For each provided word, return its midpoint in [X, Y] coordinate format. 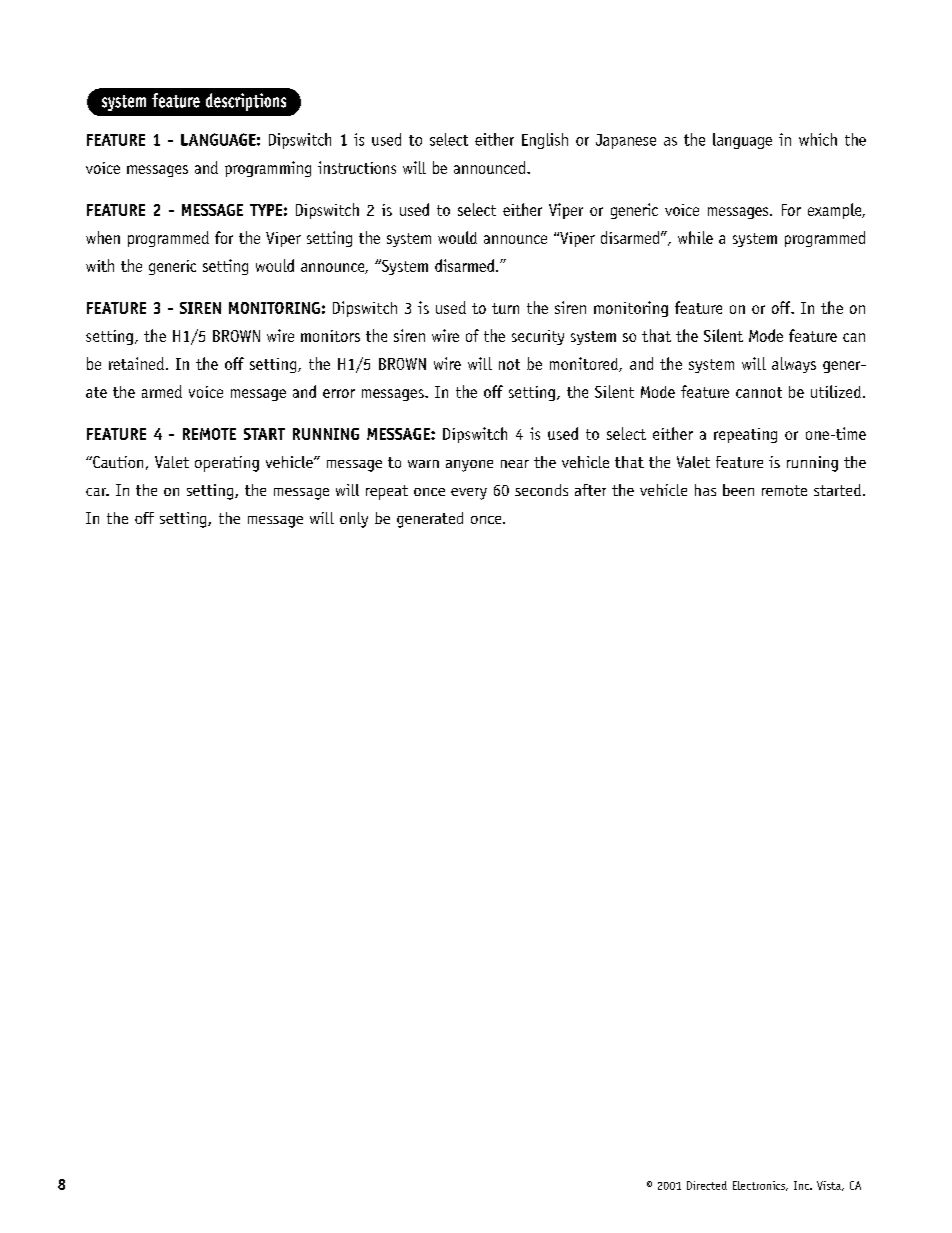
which [818, 139]
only [354, 520]
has [705, 490]
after [590, 490]
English [545, 141]
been [738, 490]
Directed [707, 1185]
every [469, 494]
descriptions [246, 102]
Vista [830, 1186]
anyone [469, 466]
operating [227, 464]
